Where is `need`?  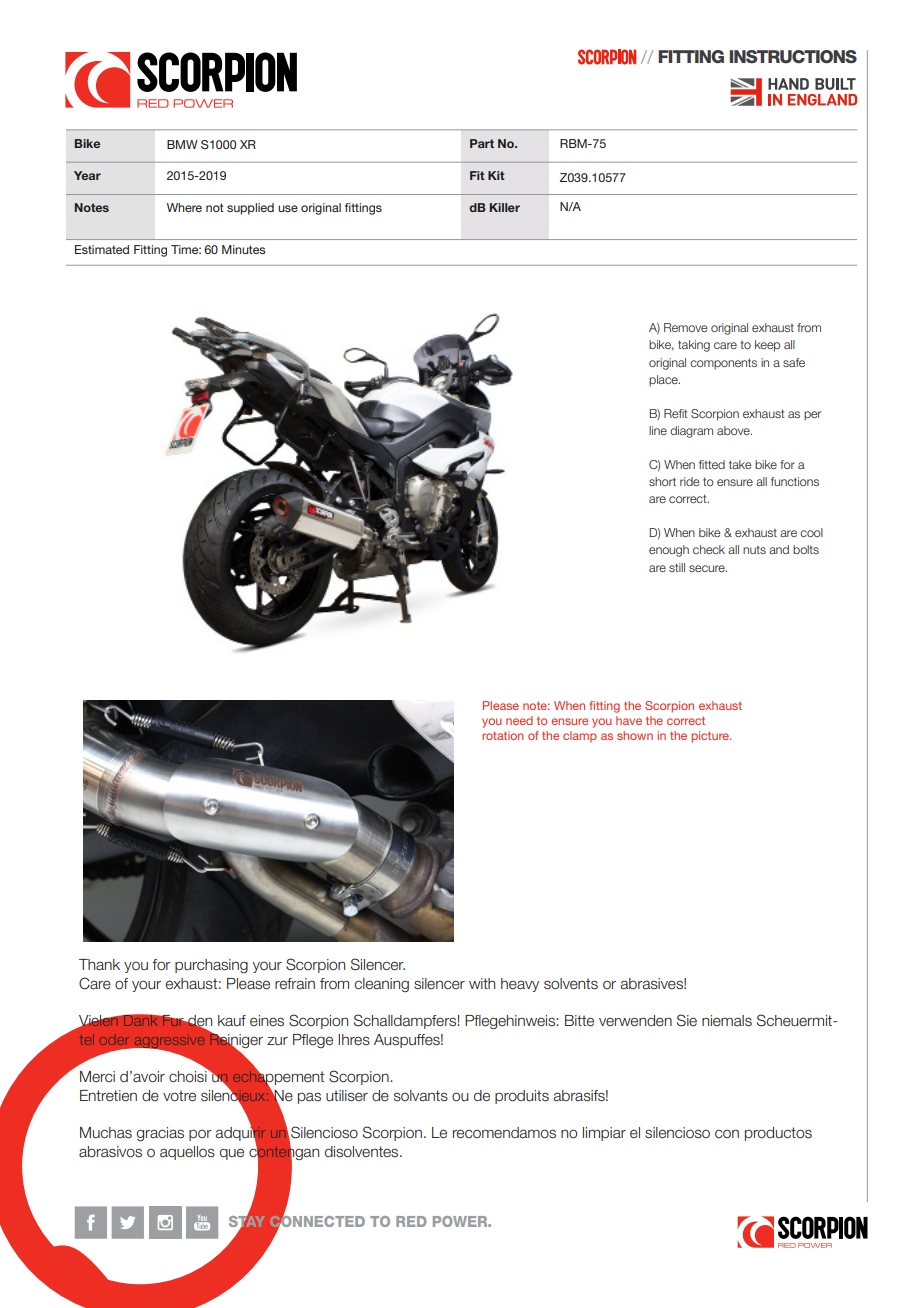
need is located at coordinates (519, 720).
